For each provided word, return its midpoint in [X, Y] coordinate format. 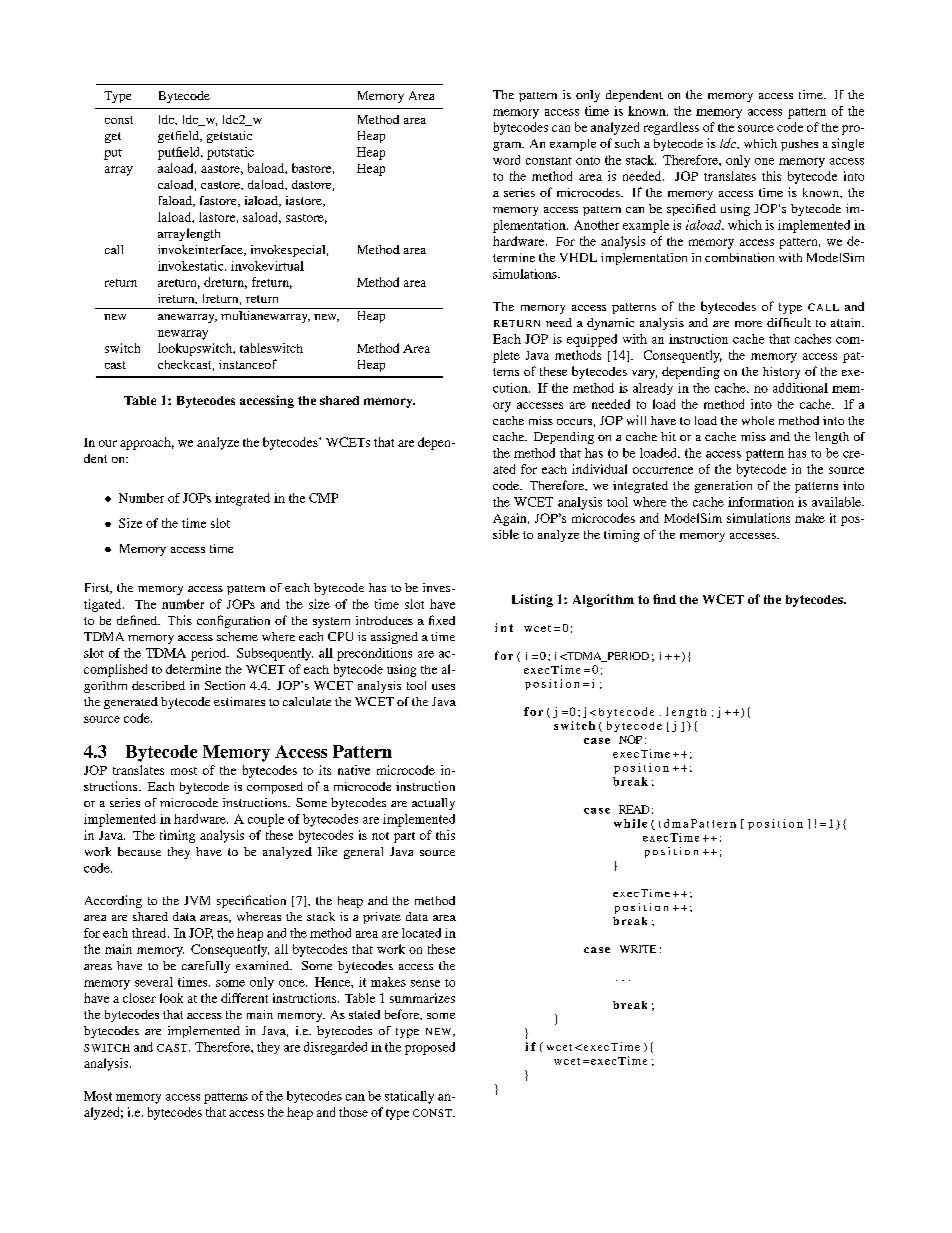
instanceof [248, 364]
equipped [592, 340]
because [139, 851]
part [404, 837]
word [506, 160]
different [244, 998]
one [764, 161]
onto [588, 161]
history [781, 373]
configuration [233, 621]
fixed [442, 620]
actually [433, 804]
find [664, 599]
